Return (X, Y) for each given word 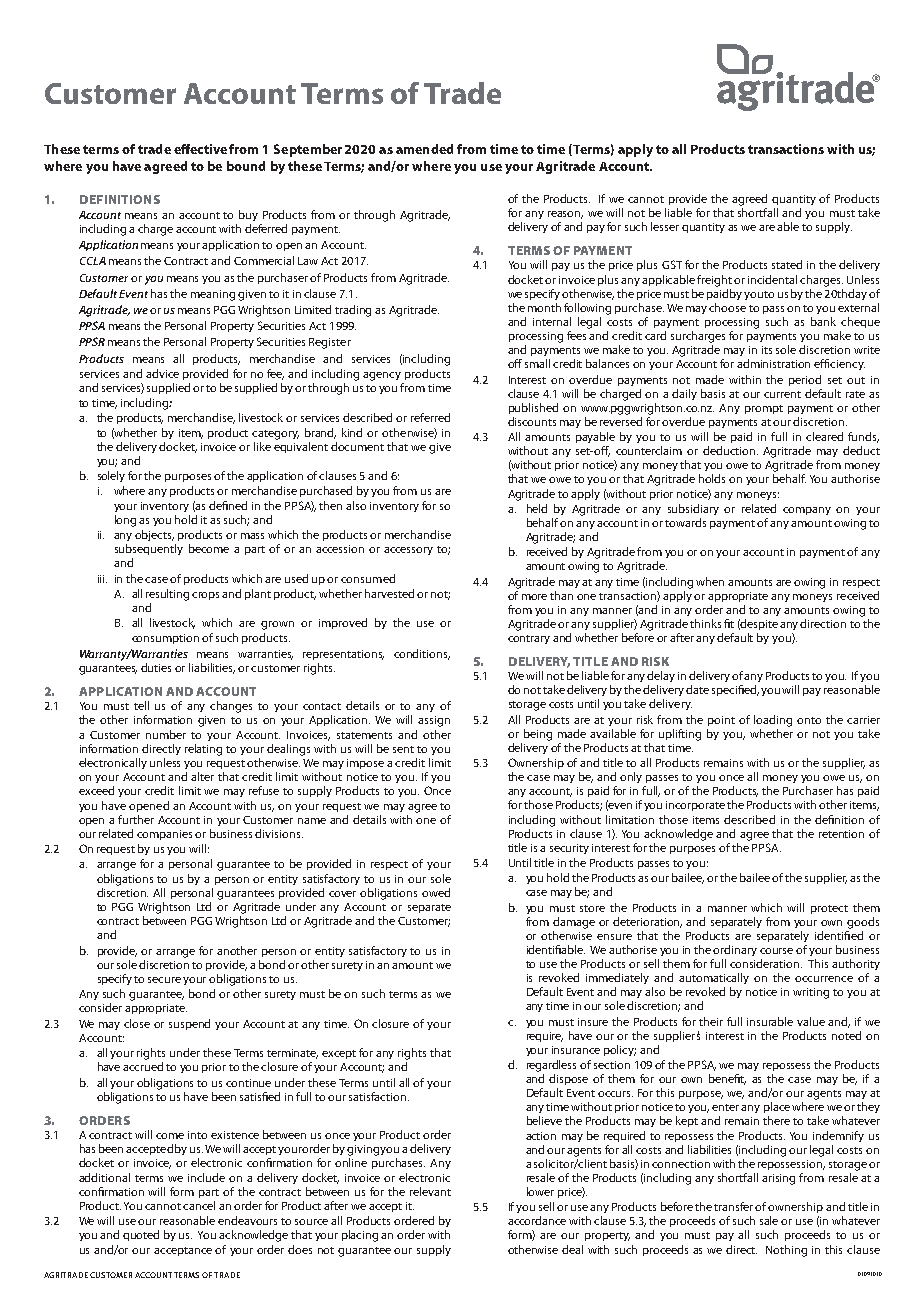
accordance (537, 1220)
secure (164, 980)
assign (434, 721)
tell (141, 705)
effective (200, 149)
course (776, 951)
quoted (141, 1235)
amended (424, 149)
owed (436, 892)
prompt (764, 409)
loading (773, 721)
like (262, 446)
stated (787, 264)
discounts (532, 421)
